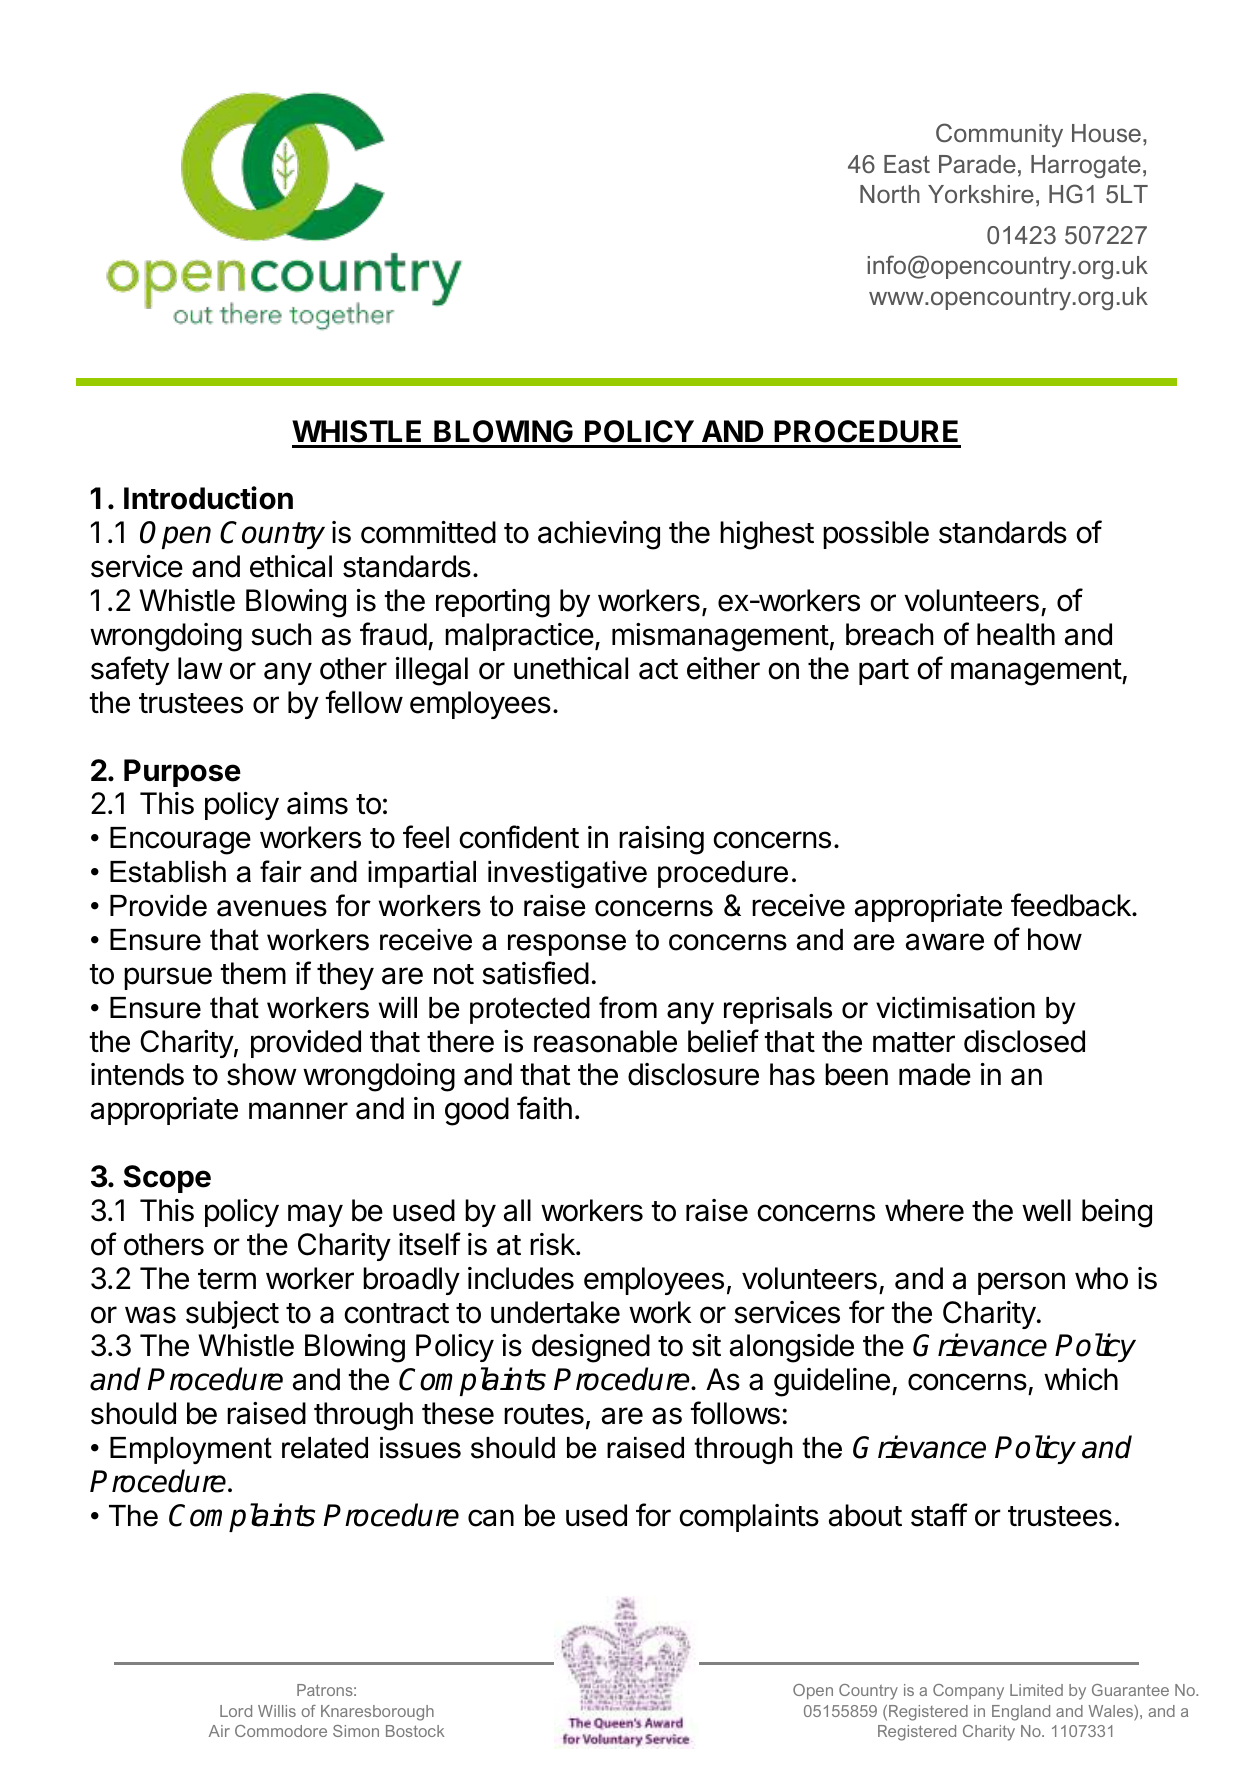  Describe the element at coordinates (272, 908) in the screenshot. I see `avenues` at that location.
